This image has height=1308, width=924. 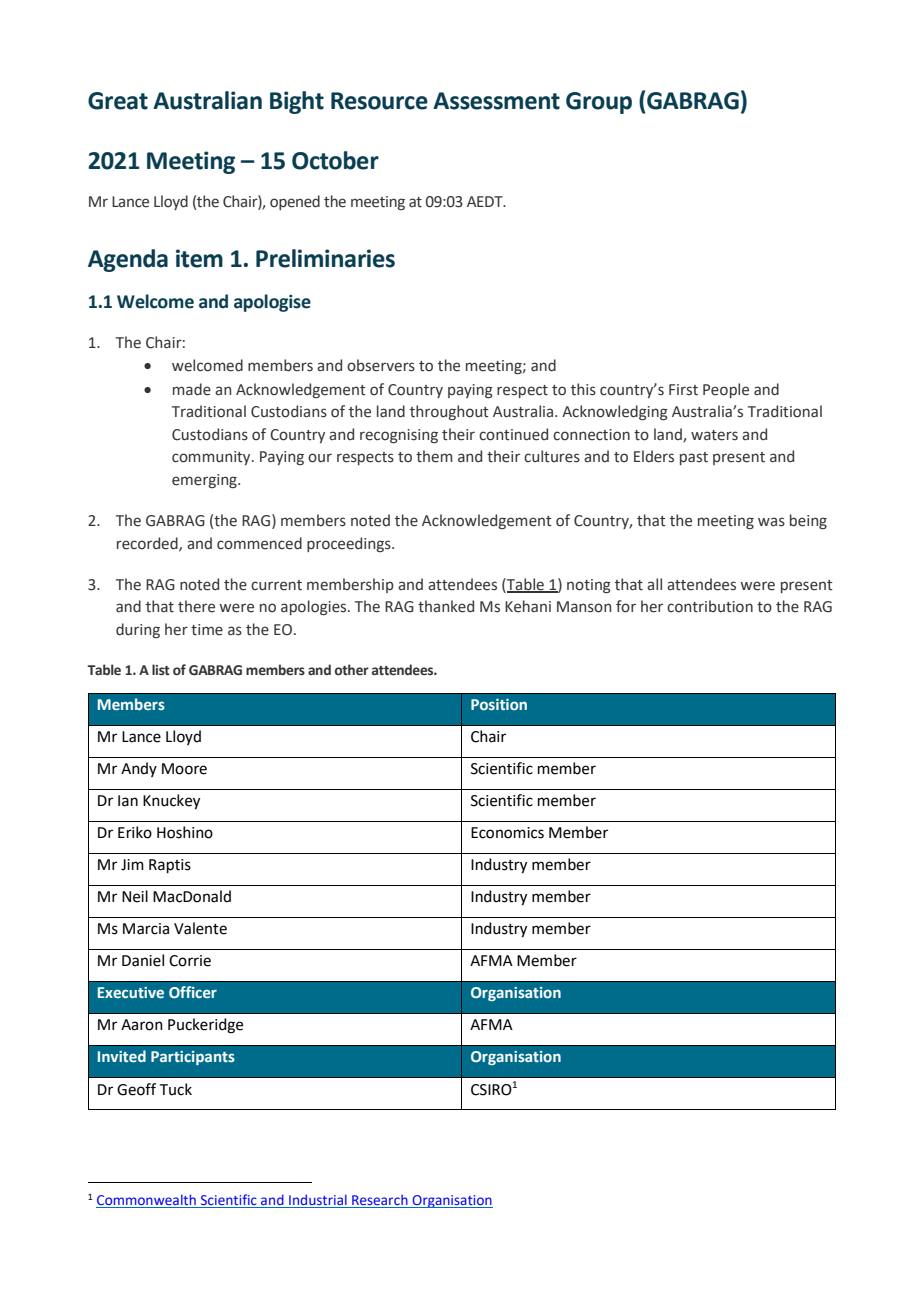 What do you see at coordinates (507, 833) in the image?
I see `Economics` at bounding box center [507, 833].
